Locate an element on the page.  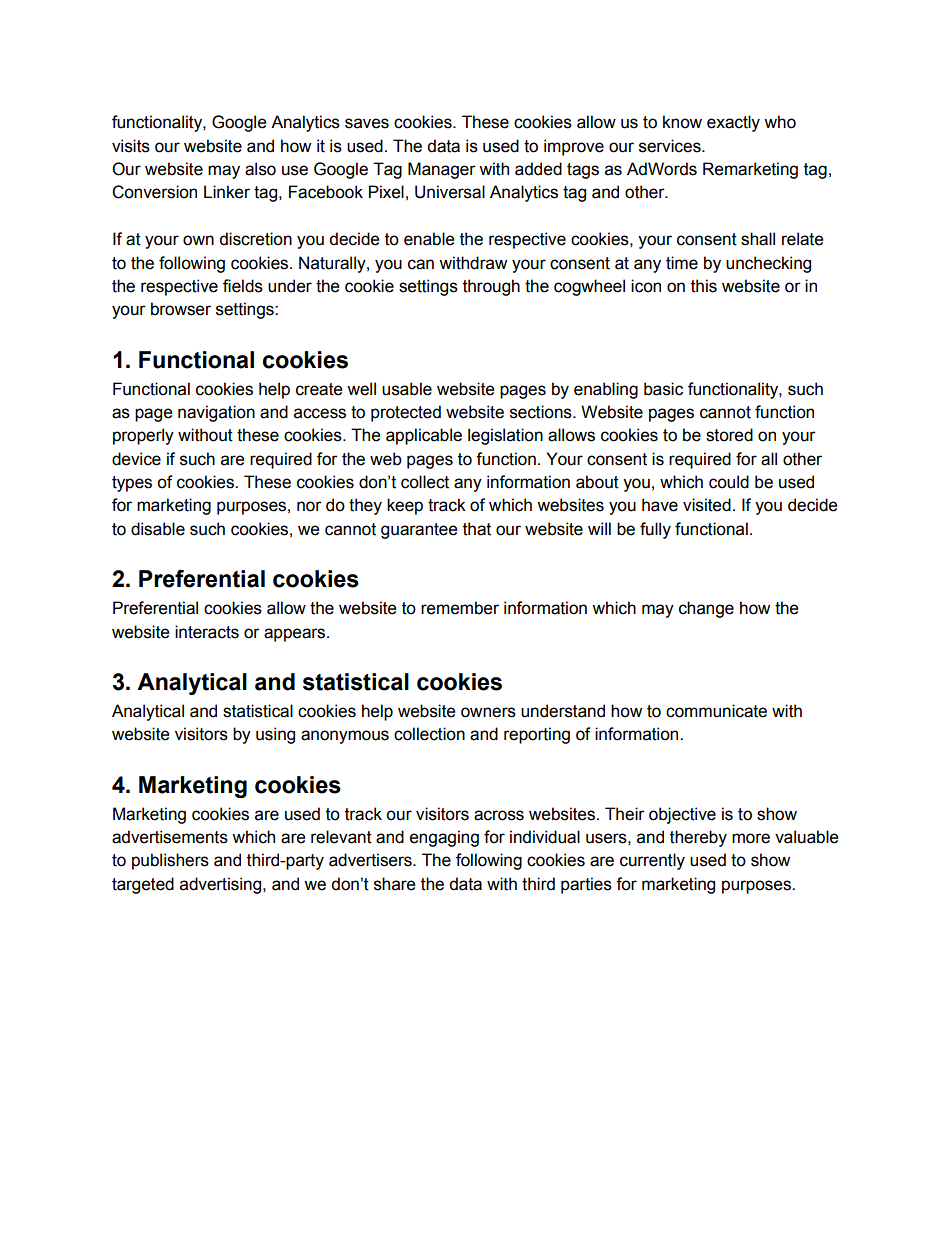
more is located at coordinates (751, 838).
